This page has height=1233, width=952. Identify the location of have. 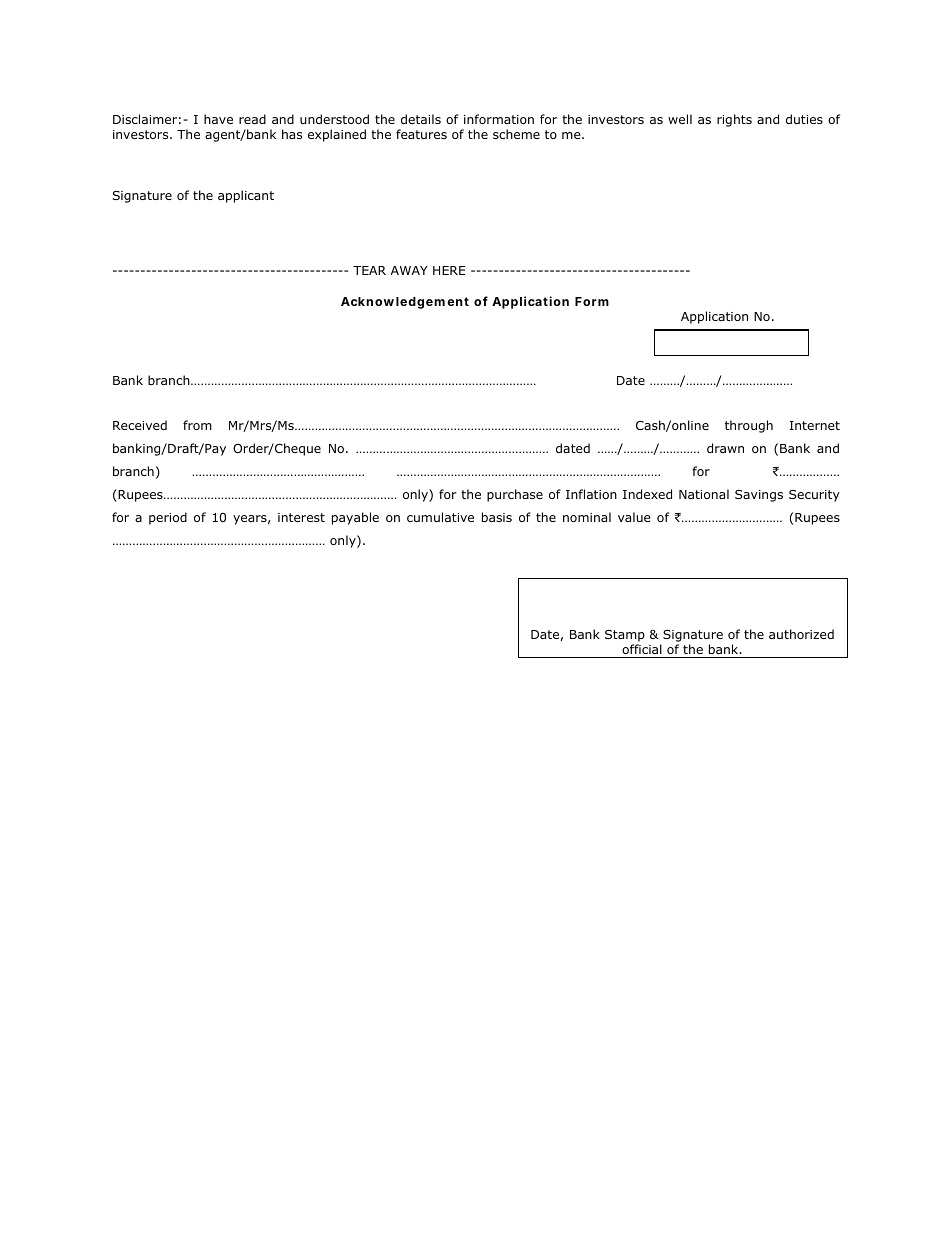
(218, 119).
